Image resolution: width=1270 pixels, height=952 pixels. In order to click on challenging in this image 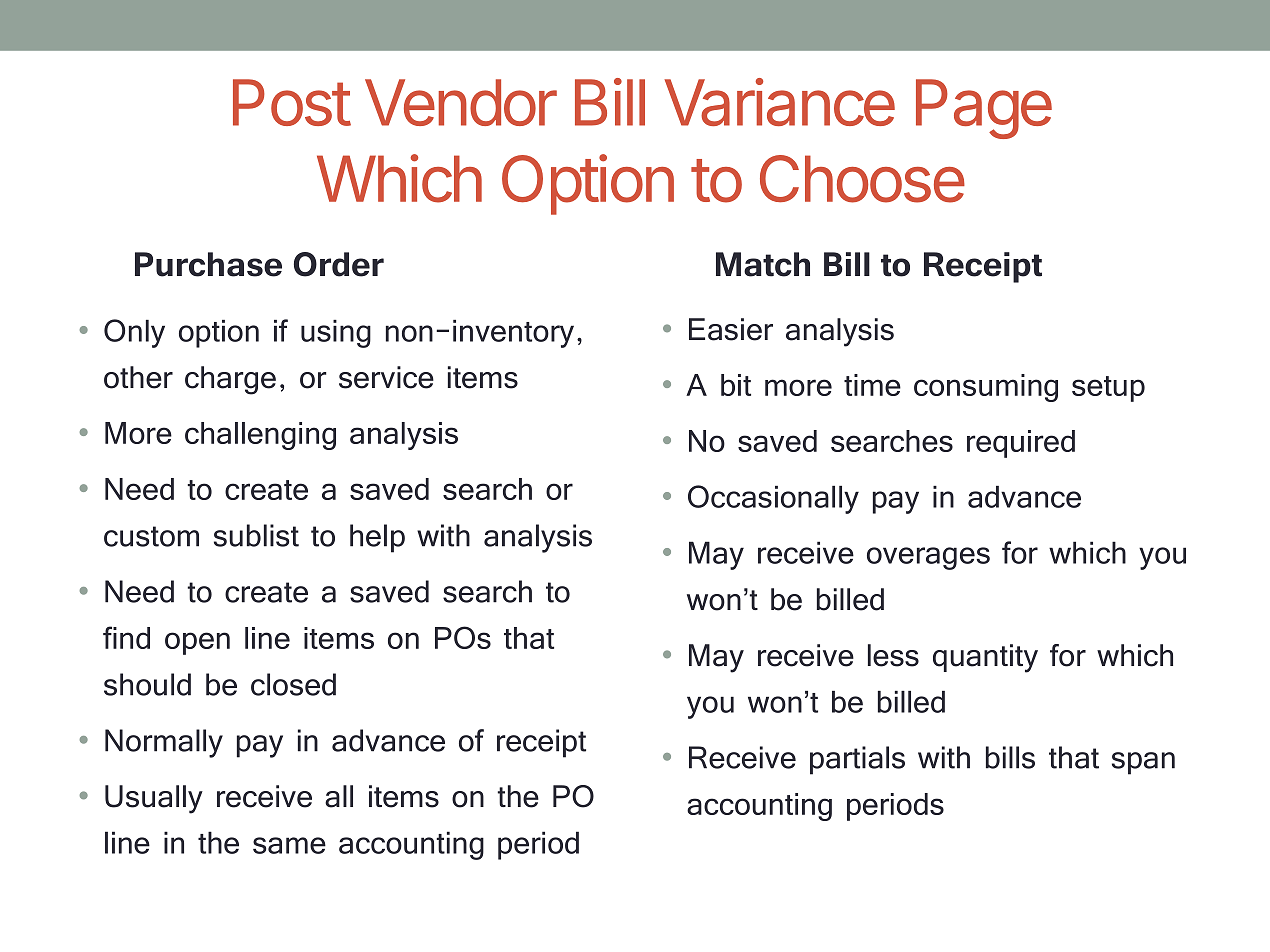, I will do `click(260, 436)`.
